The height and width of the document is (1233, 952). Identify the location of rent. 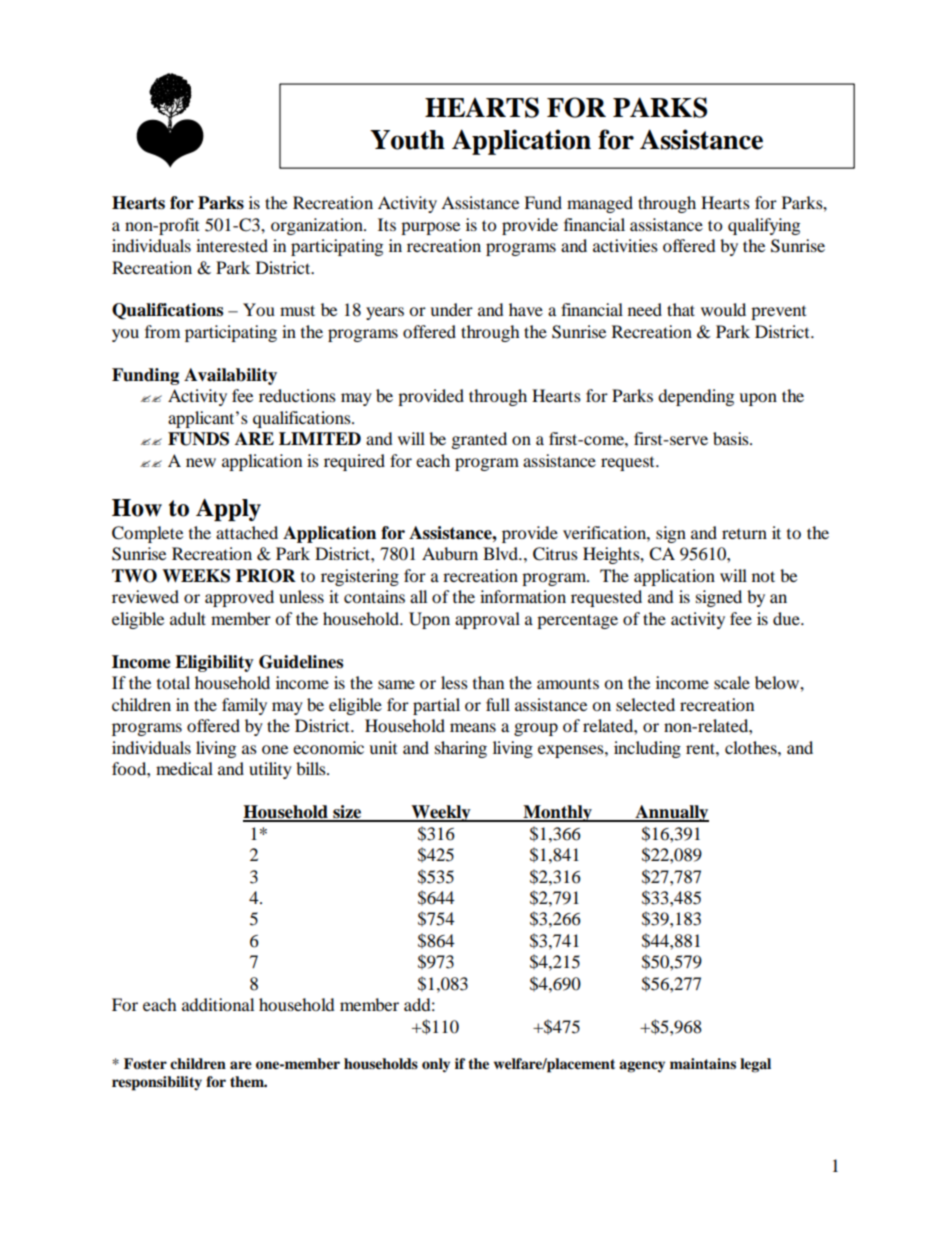
(701, 748).
